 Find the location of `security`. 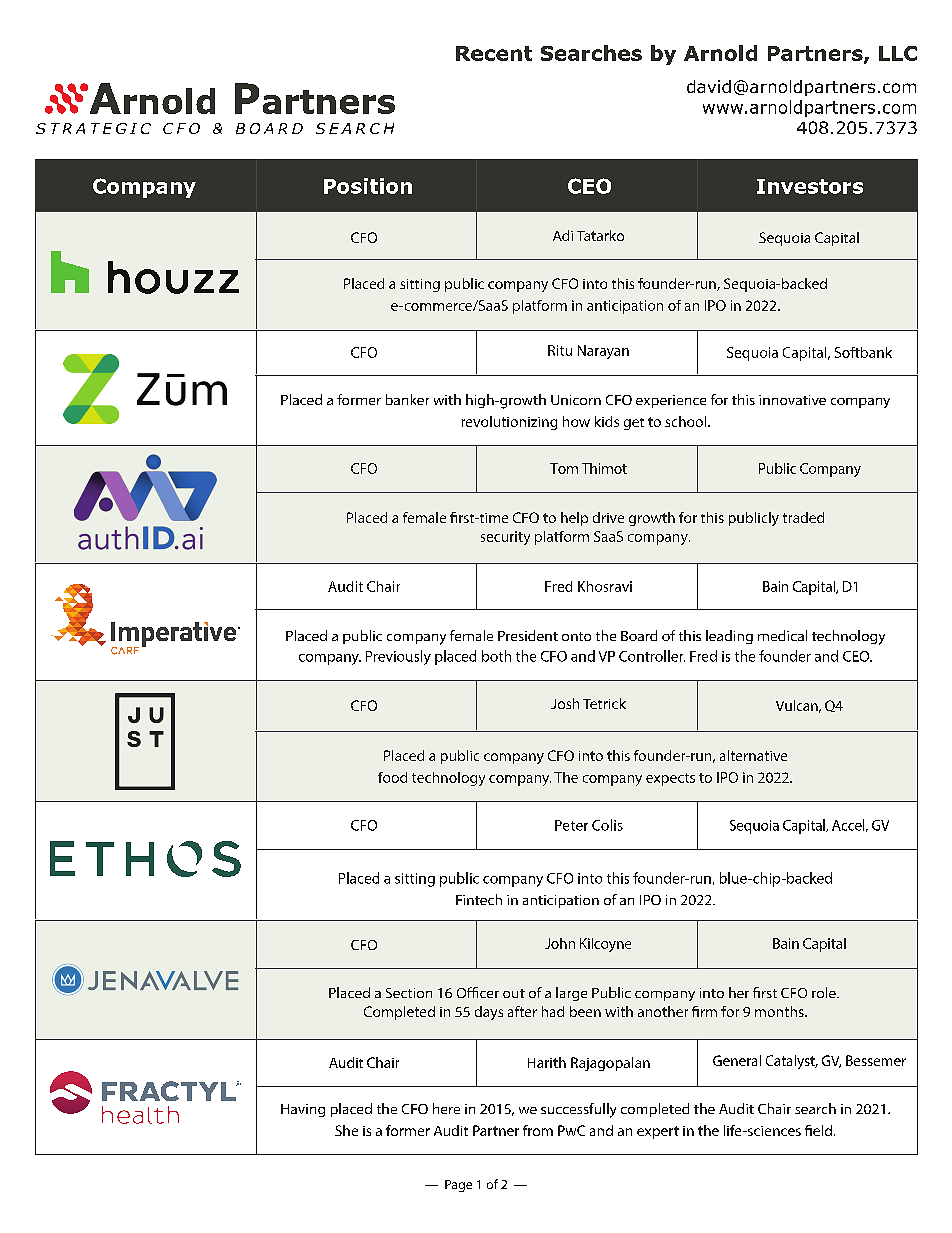

security is located at coordinates (505, 538).
